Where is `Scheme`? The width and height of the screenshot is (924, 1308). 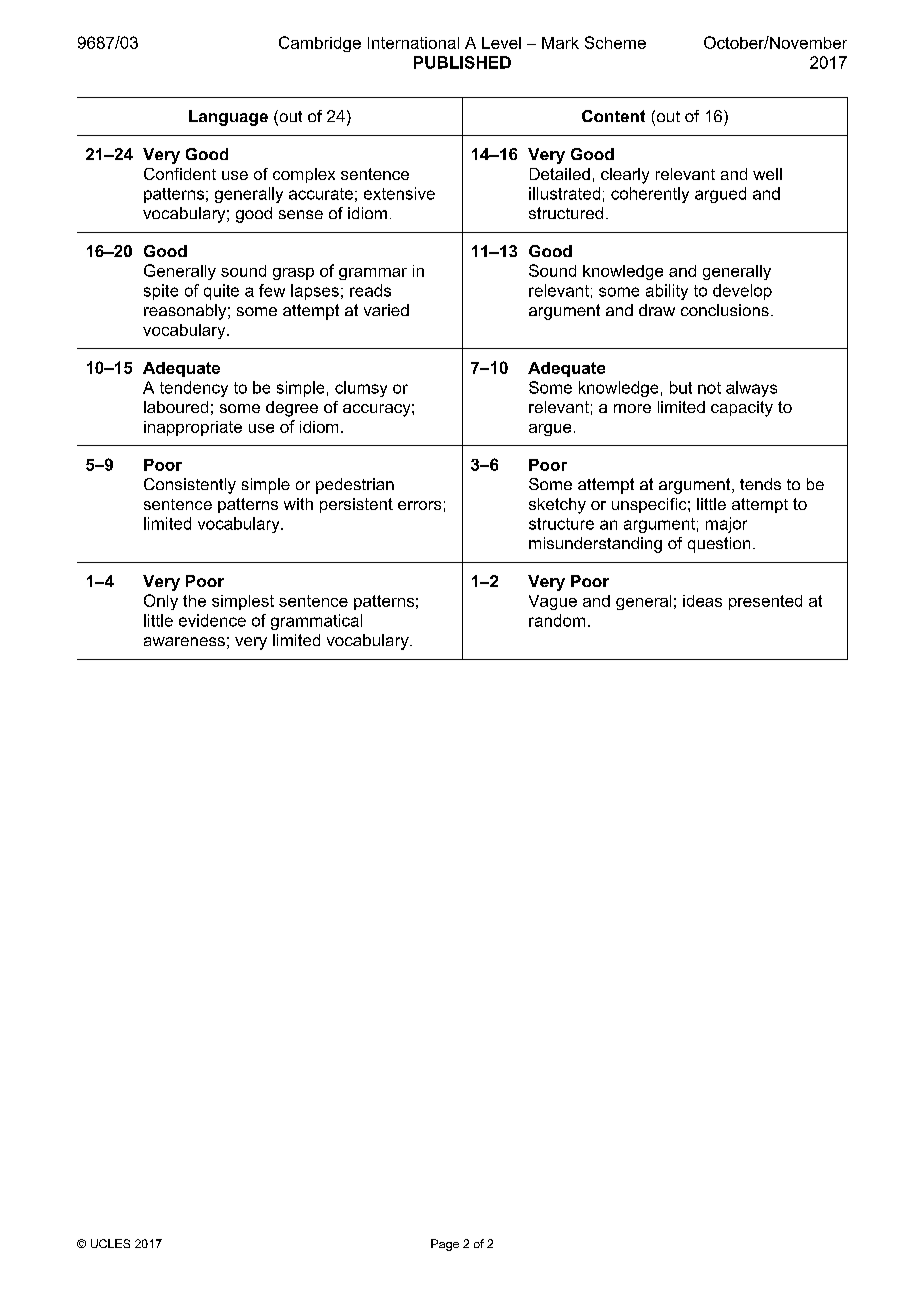
Scheme is located at coordinates (615, 42).
